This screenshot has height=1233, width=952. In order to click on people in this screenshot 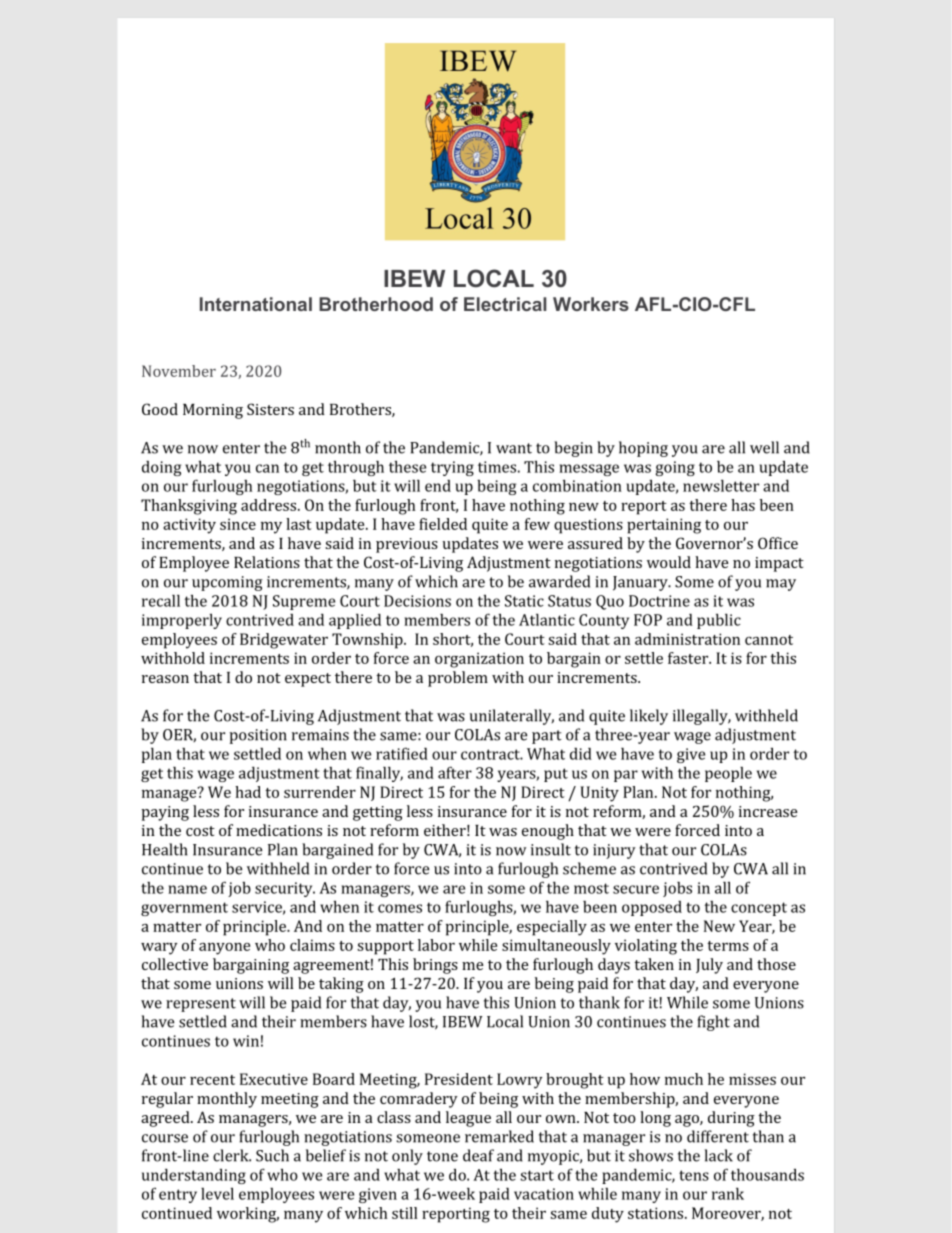, I will do `click(728, 774)`.
